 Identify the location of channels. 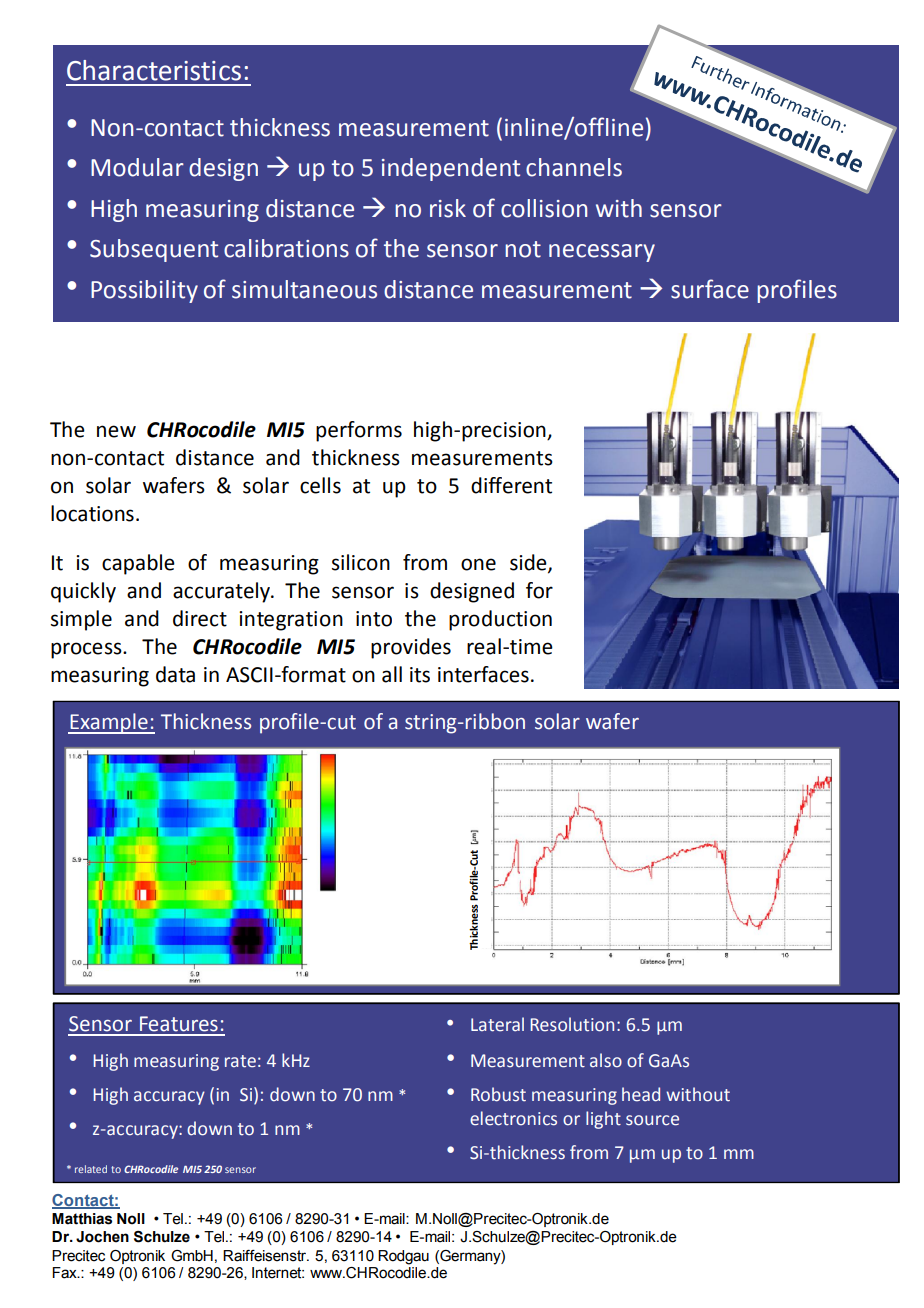
(574, 167).
